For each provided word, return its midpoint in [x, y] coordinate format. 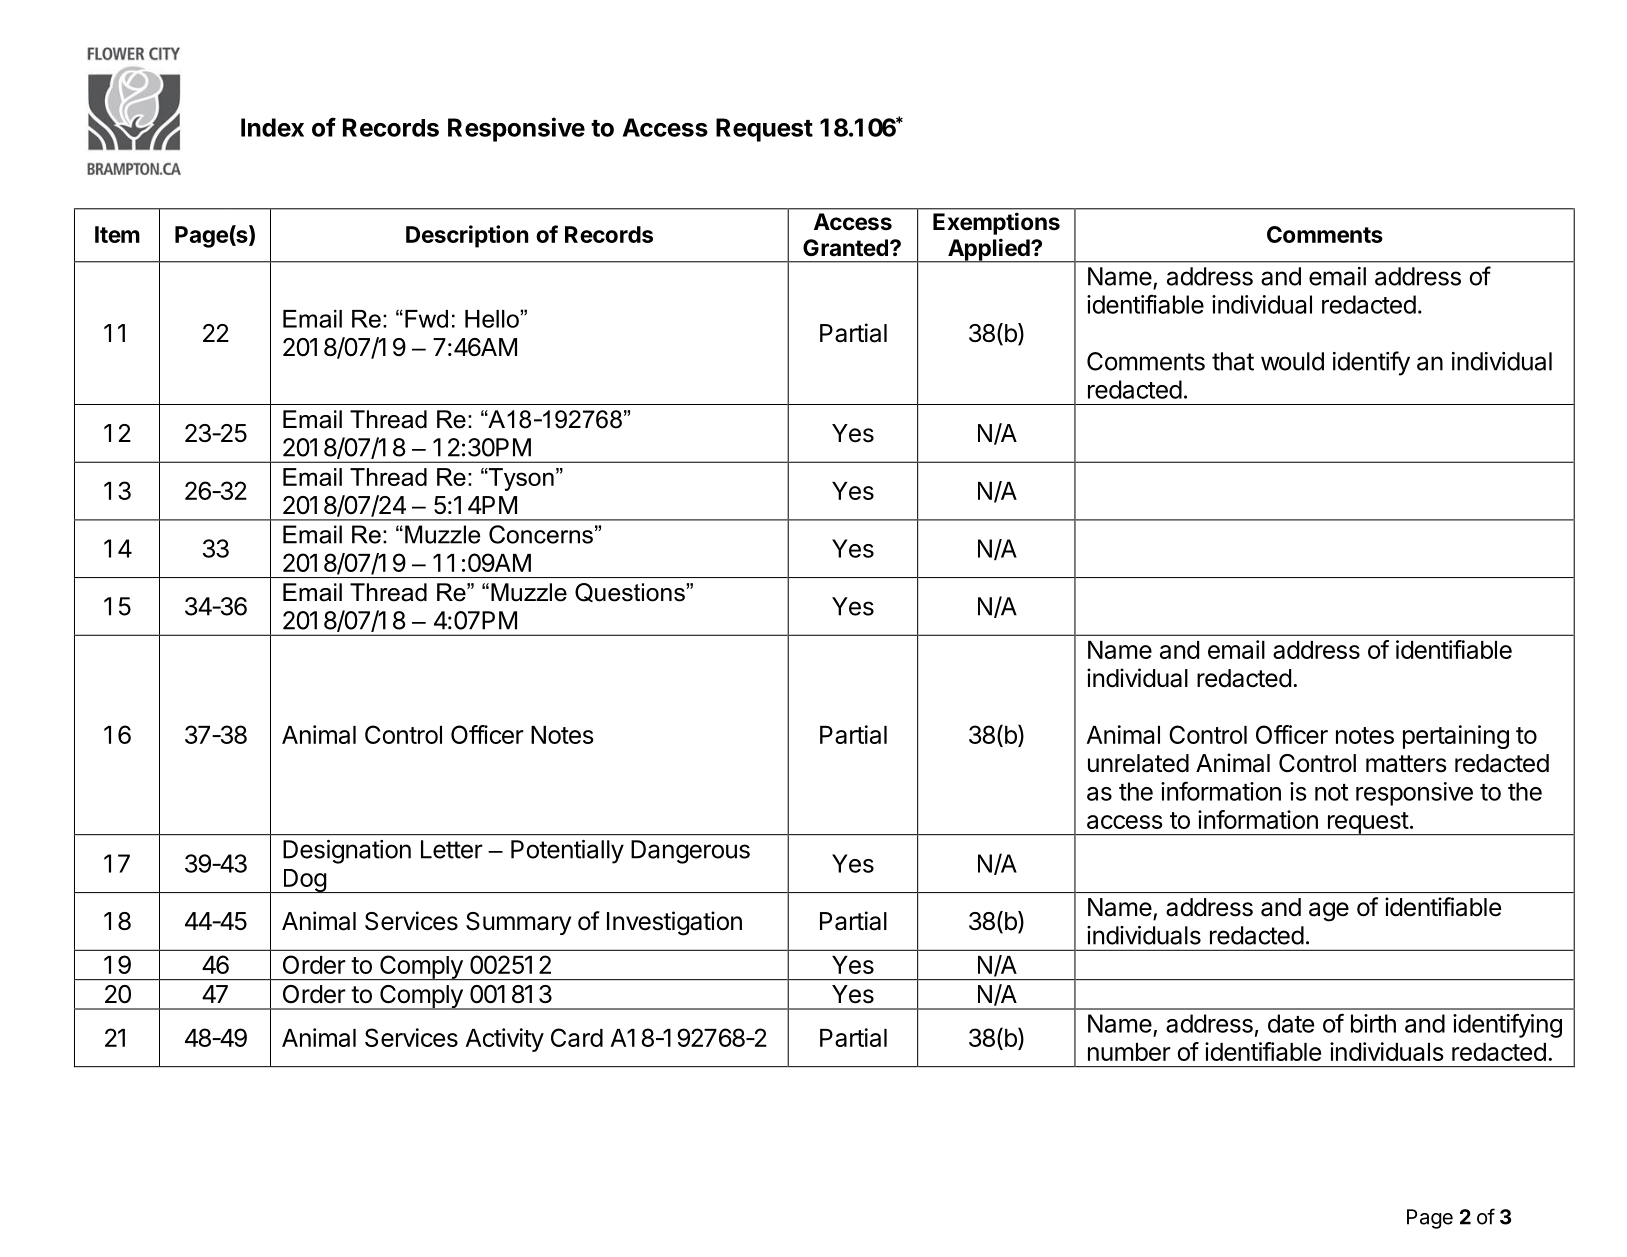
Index [272, 127]
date [1291, 1023]
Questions [631, 592]
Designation [347, 852]
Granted [845, 248]
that [1233, 361]
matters [1406, 764]
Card [577, 1037]
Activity [505, 1040]
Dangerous [690, 852]
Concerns [541, 534]
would [1292, 361]
